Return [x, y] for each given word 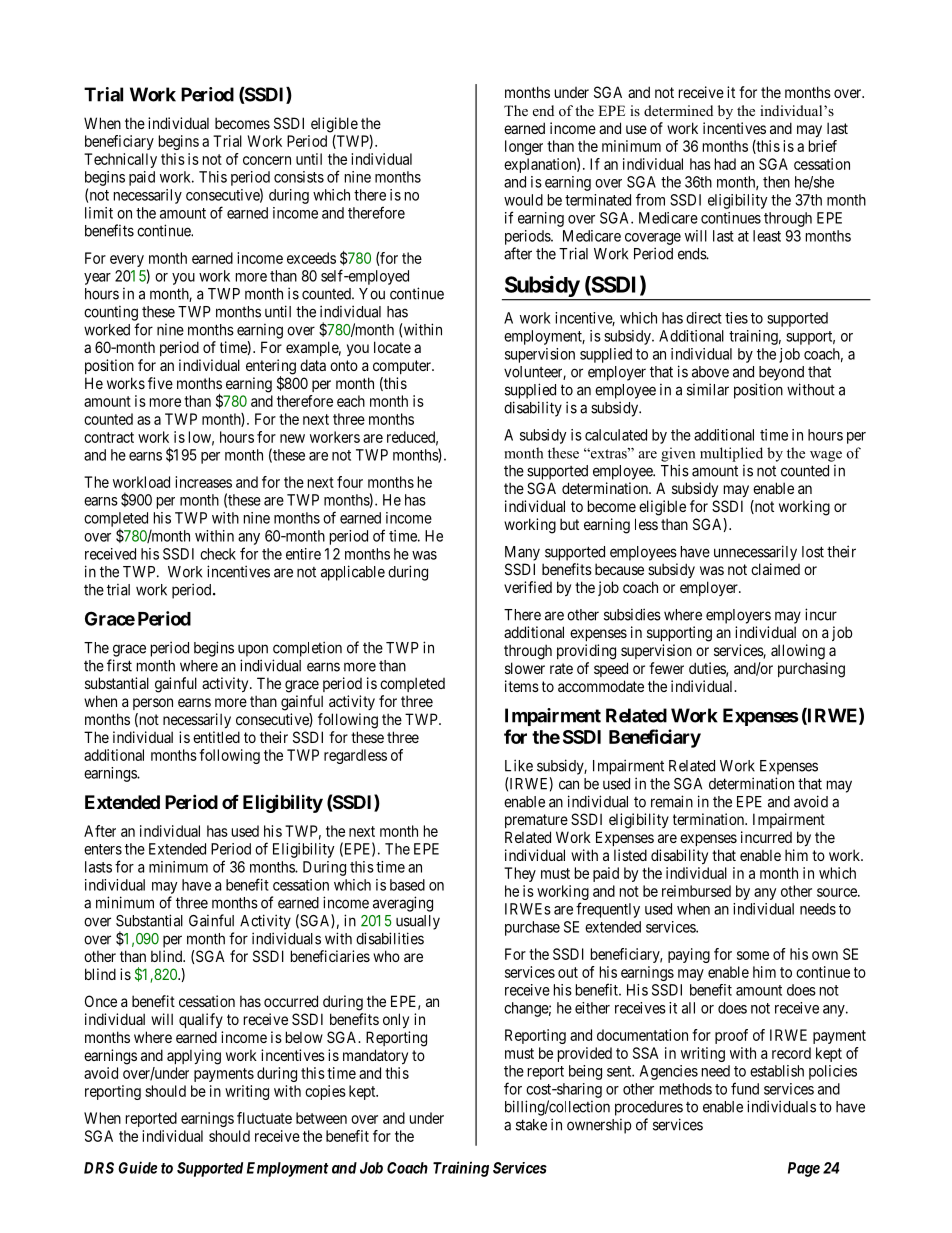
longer [524, 147]
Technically [120, 160]
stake [531, 1125]
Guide [138, 1167]
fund [745, 1088]
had [725, 164]
